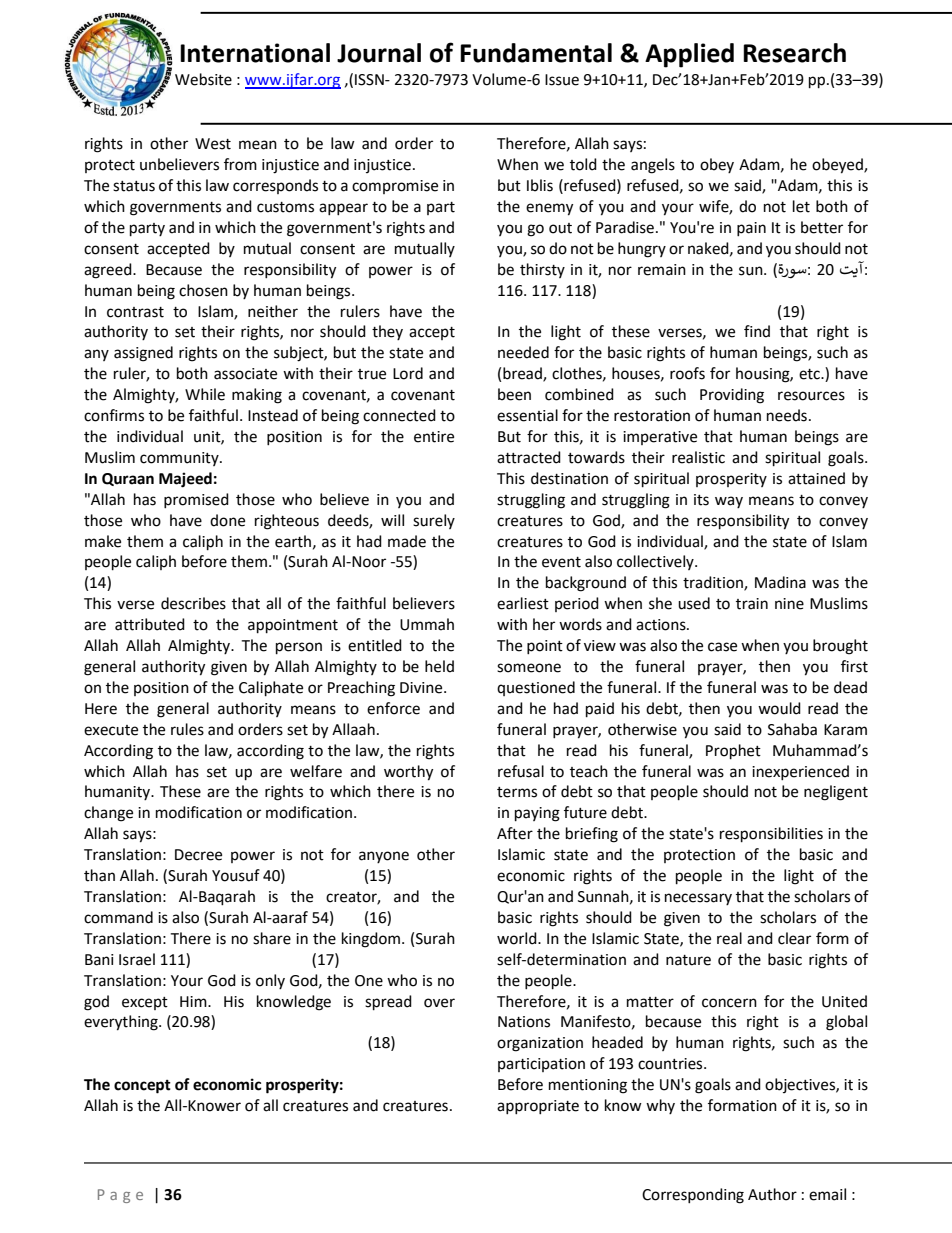 Image resolution: width=952 pixels, height=1233 pixels. What do you see at coordinates (427, 624) in the page?
I see `Ummah` at bounding box center [427, 624].
